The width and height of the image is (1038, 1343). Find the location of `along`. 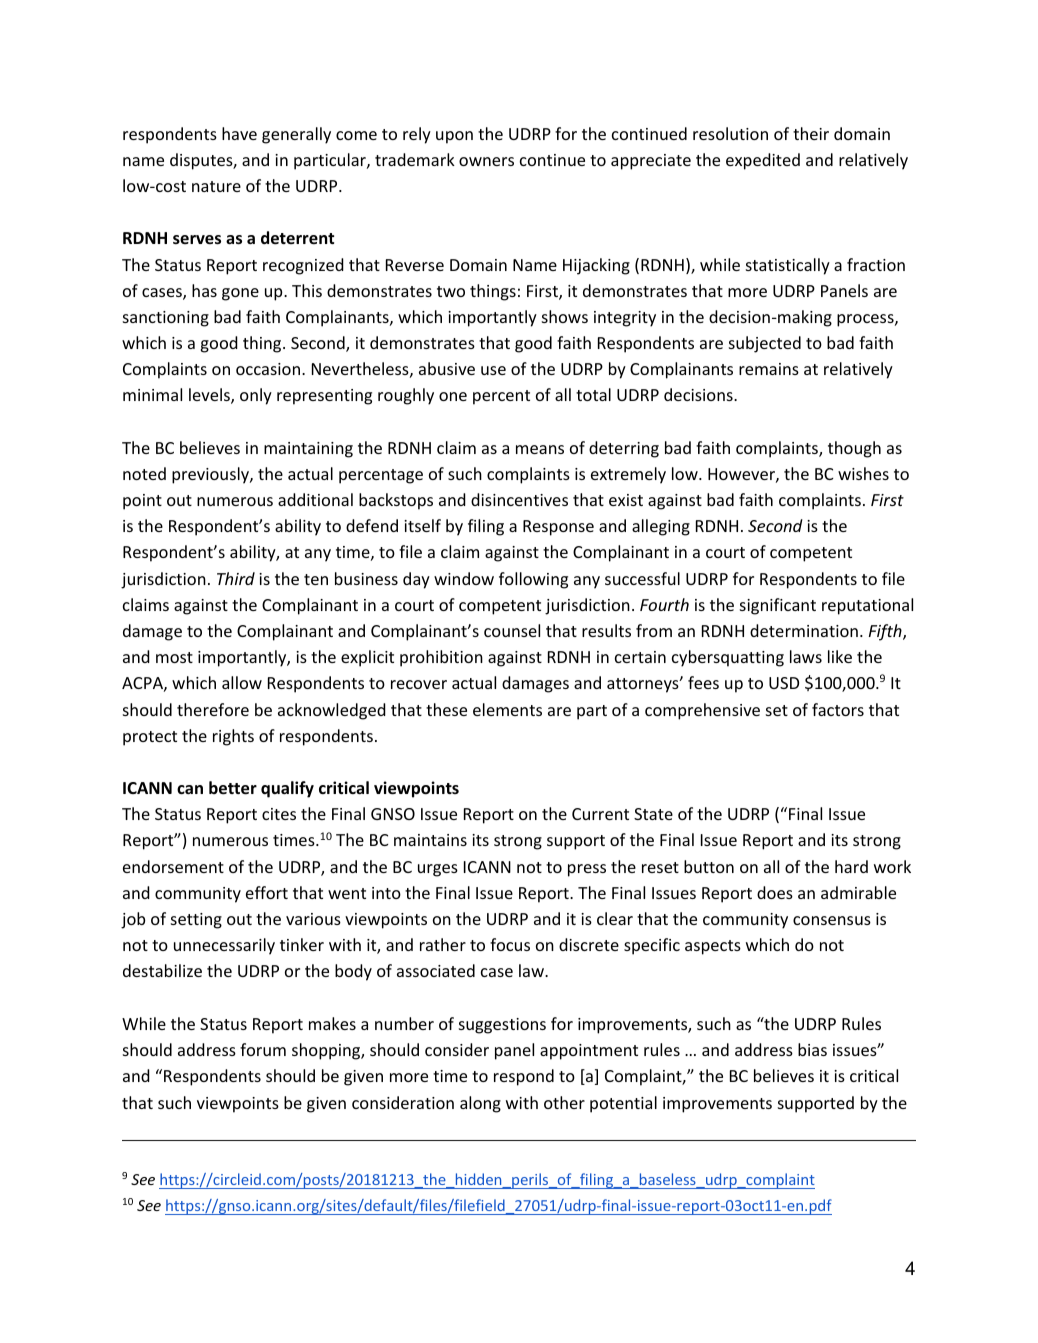

along is located at coordinates (480, 1104).
